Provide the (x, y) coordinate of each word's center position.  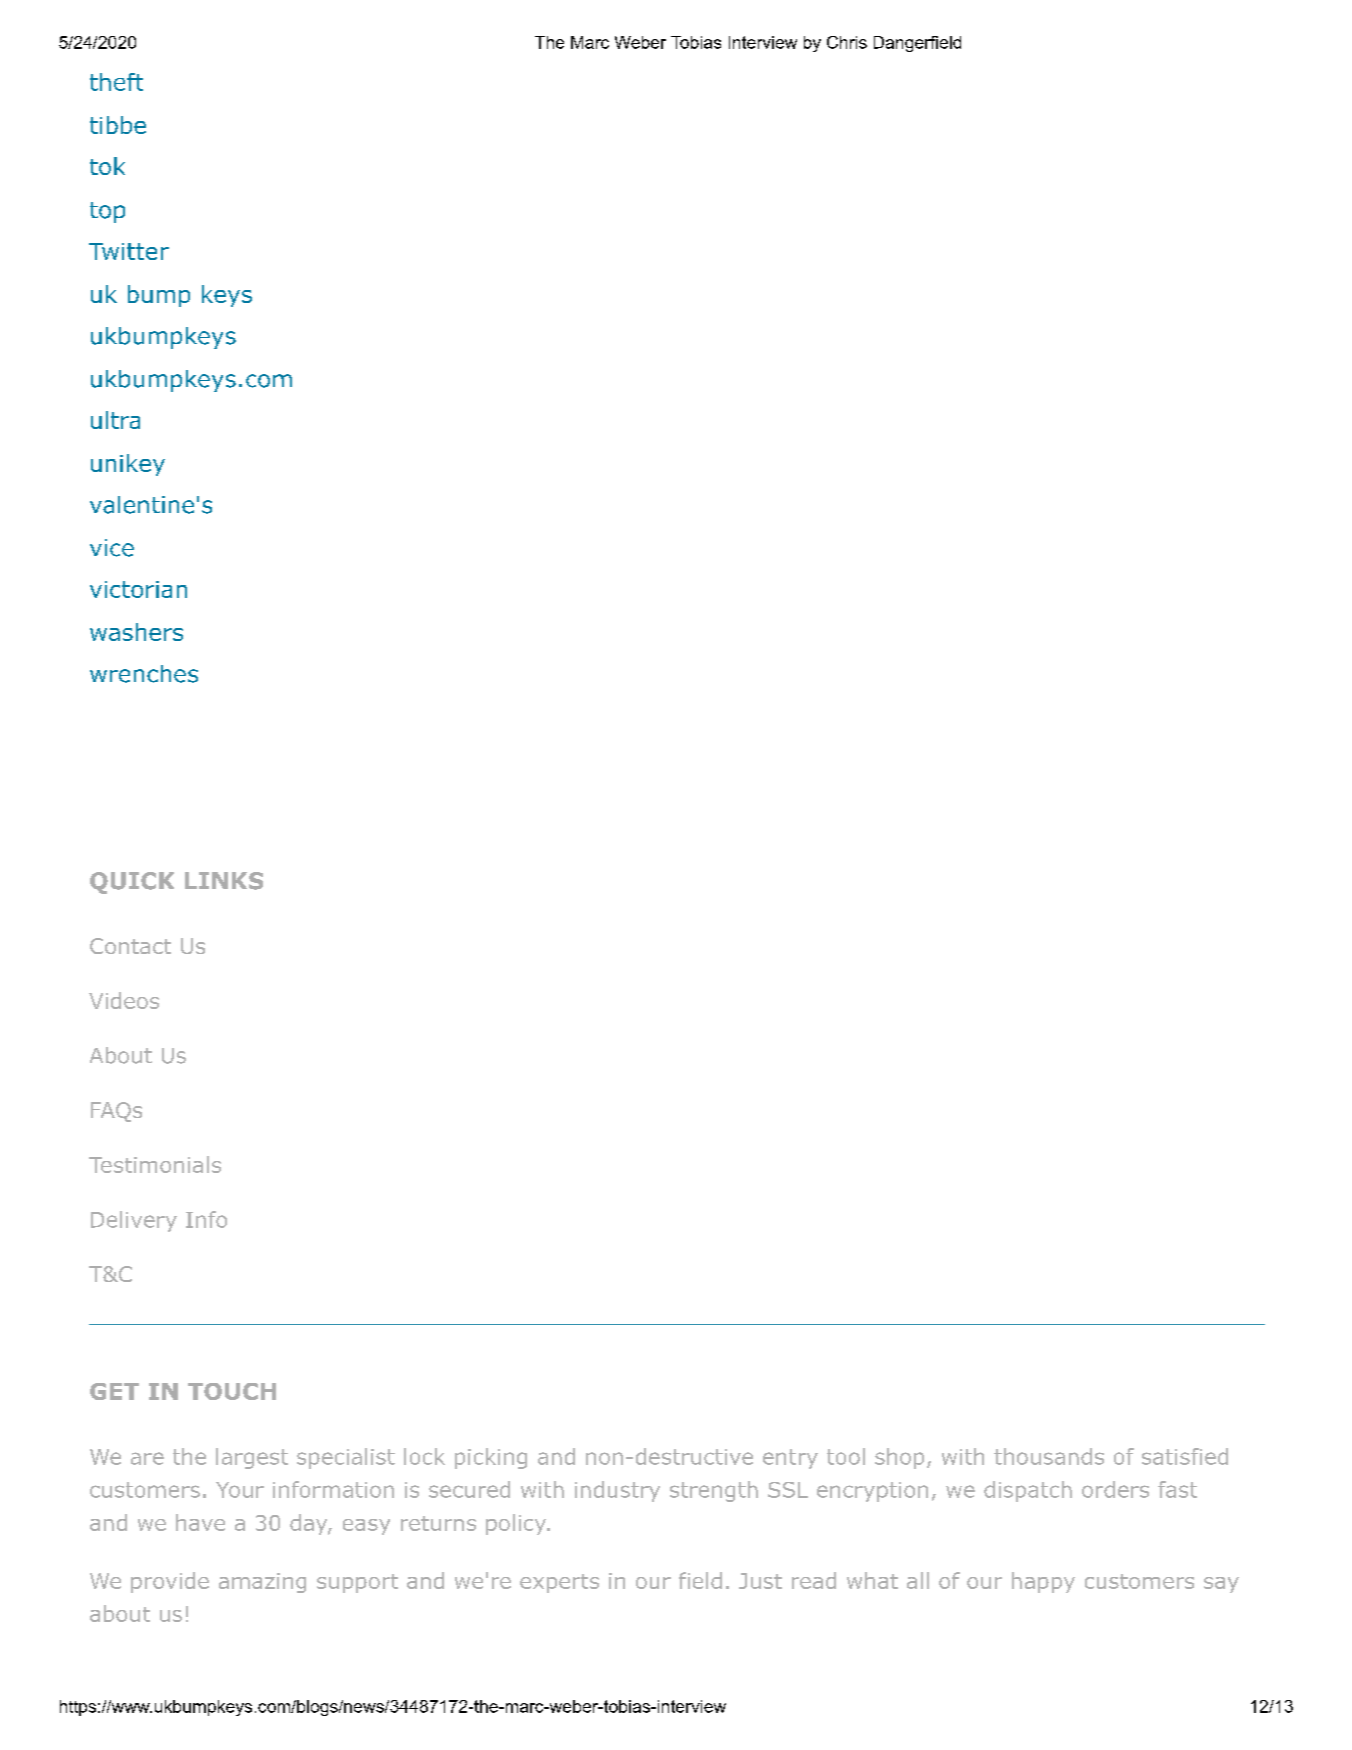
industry (617, 1491)
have (200, 1522)
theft (116, 82)
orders (1115, 1489)
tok (107, 166)
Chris (847, 42)
